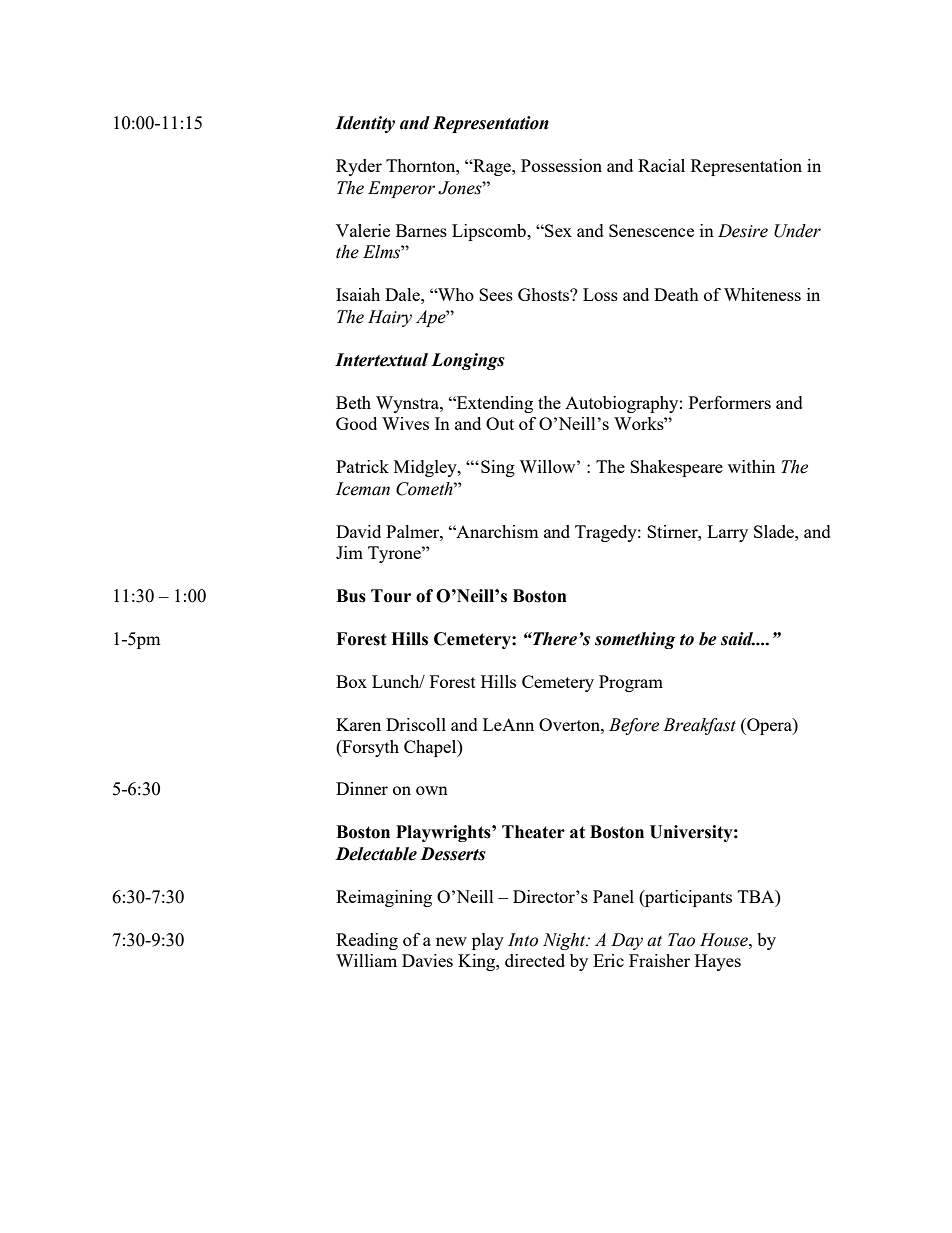 The image size is (952, 1233). What do you see at coordinates (727, 533) in the document?
I see `Larry` at bounding box center [727, 533].
